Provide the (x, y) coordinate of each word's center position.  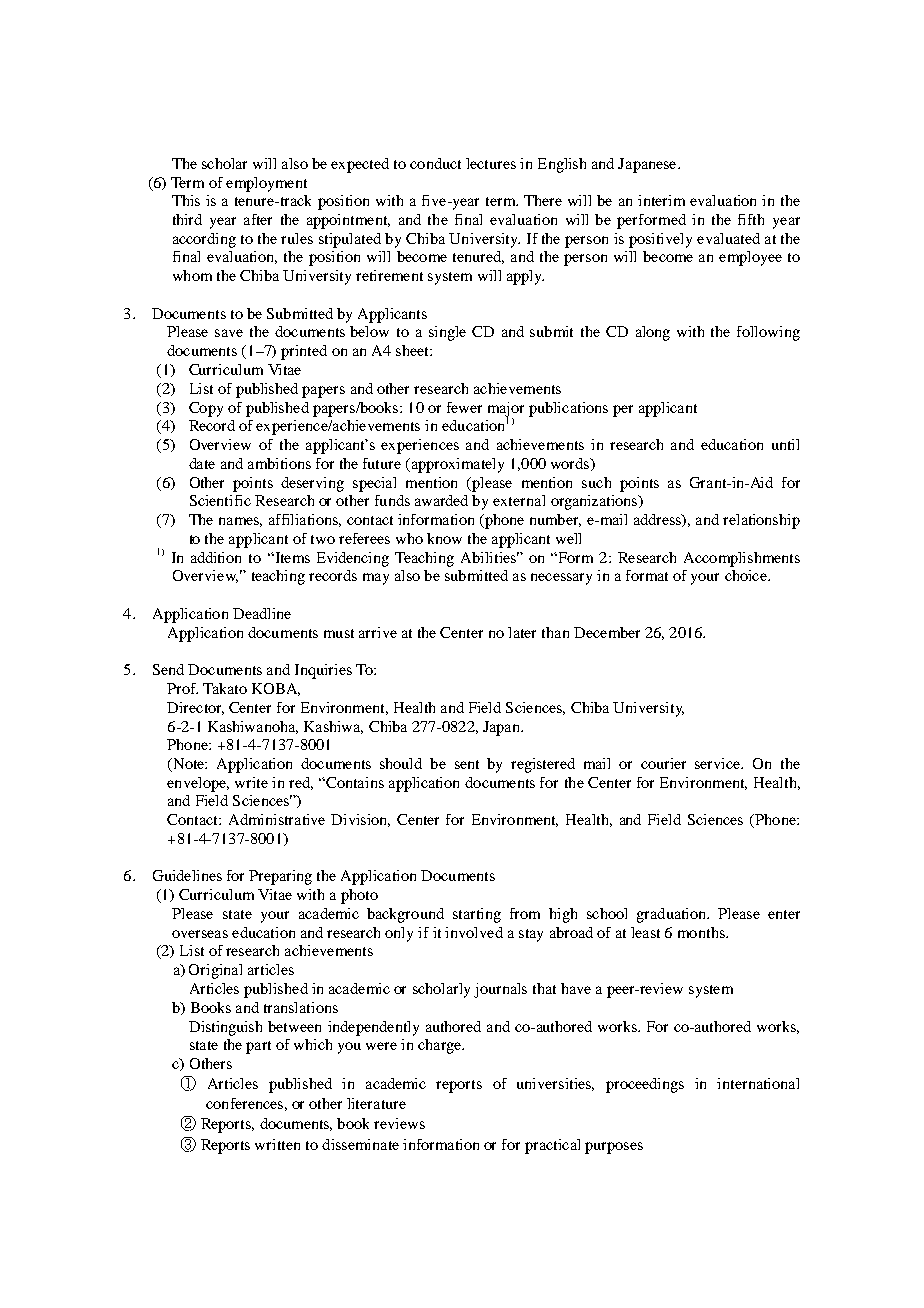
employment (266, 184)
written (277, 1144)
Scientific (220, 500)
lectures (491, 163)
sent (467, 764)
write (251, 782)
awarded (441, 500)
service (719, 763)
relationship (761, 521)
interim (661, 200)
